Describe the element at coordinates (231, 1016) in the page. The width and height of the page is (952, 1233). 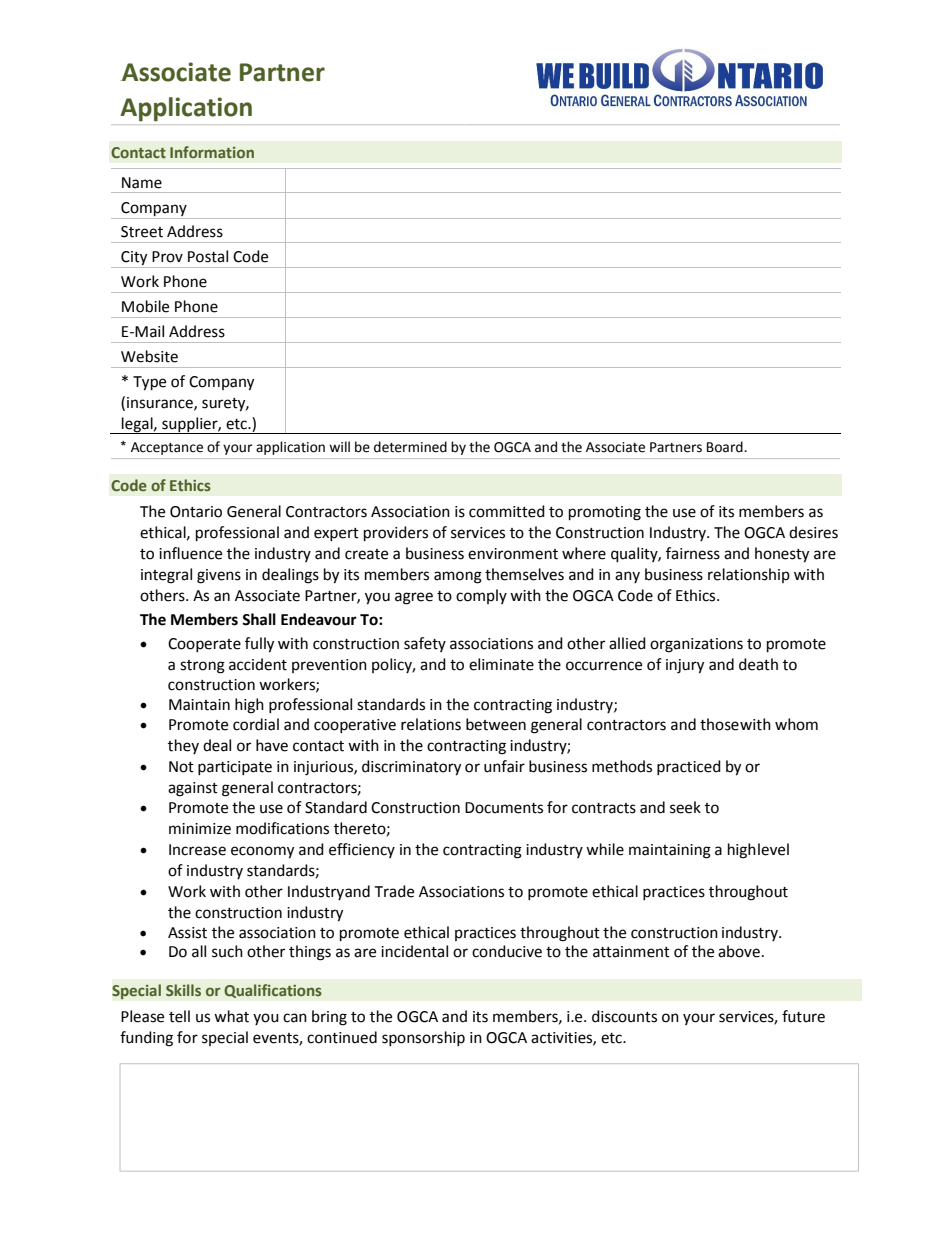
I see `what` at that location.
